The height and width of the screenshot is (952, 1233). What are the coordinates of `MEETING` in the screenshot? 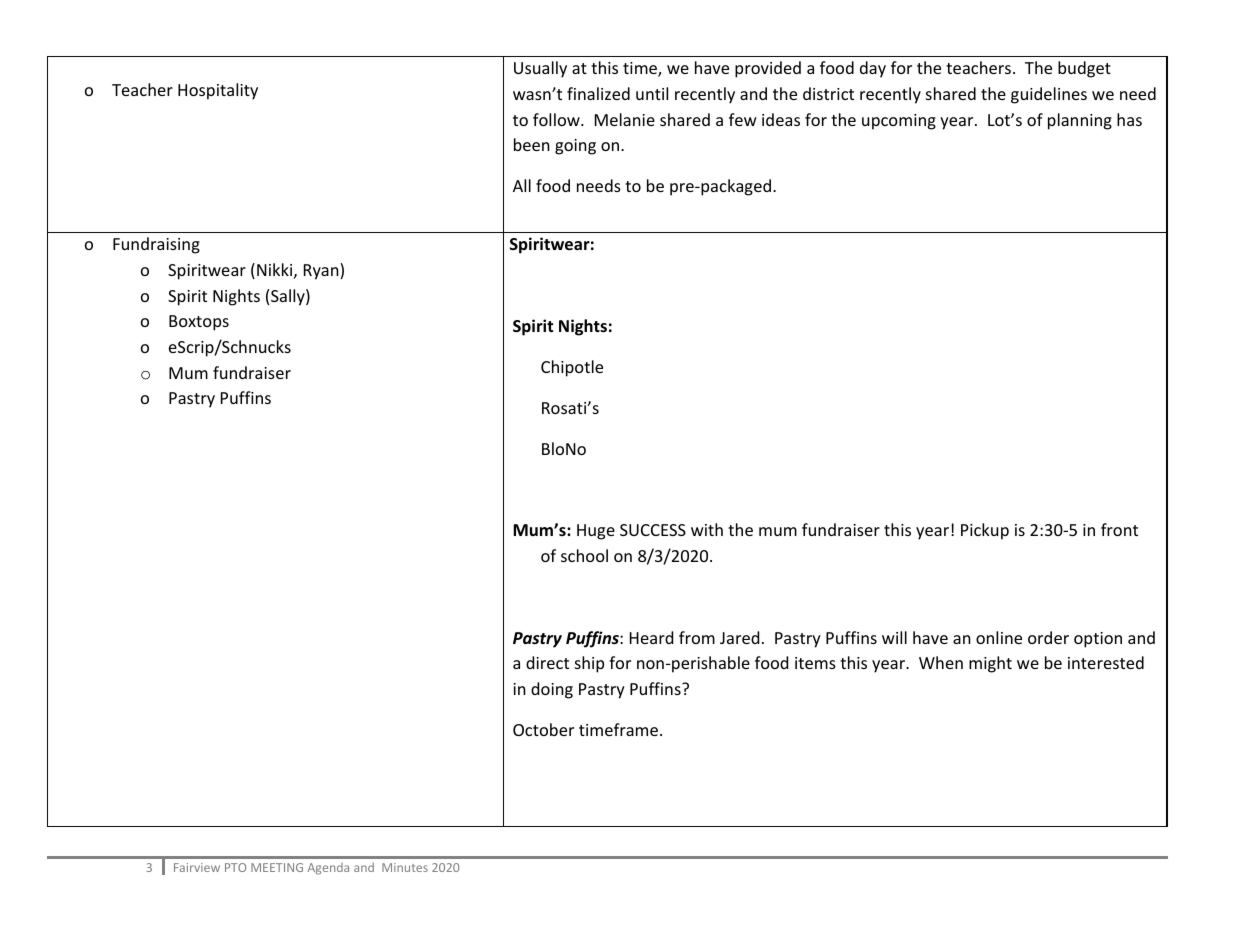 It's located at (277, 867).
